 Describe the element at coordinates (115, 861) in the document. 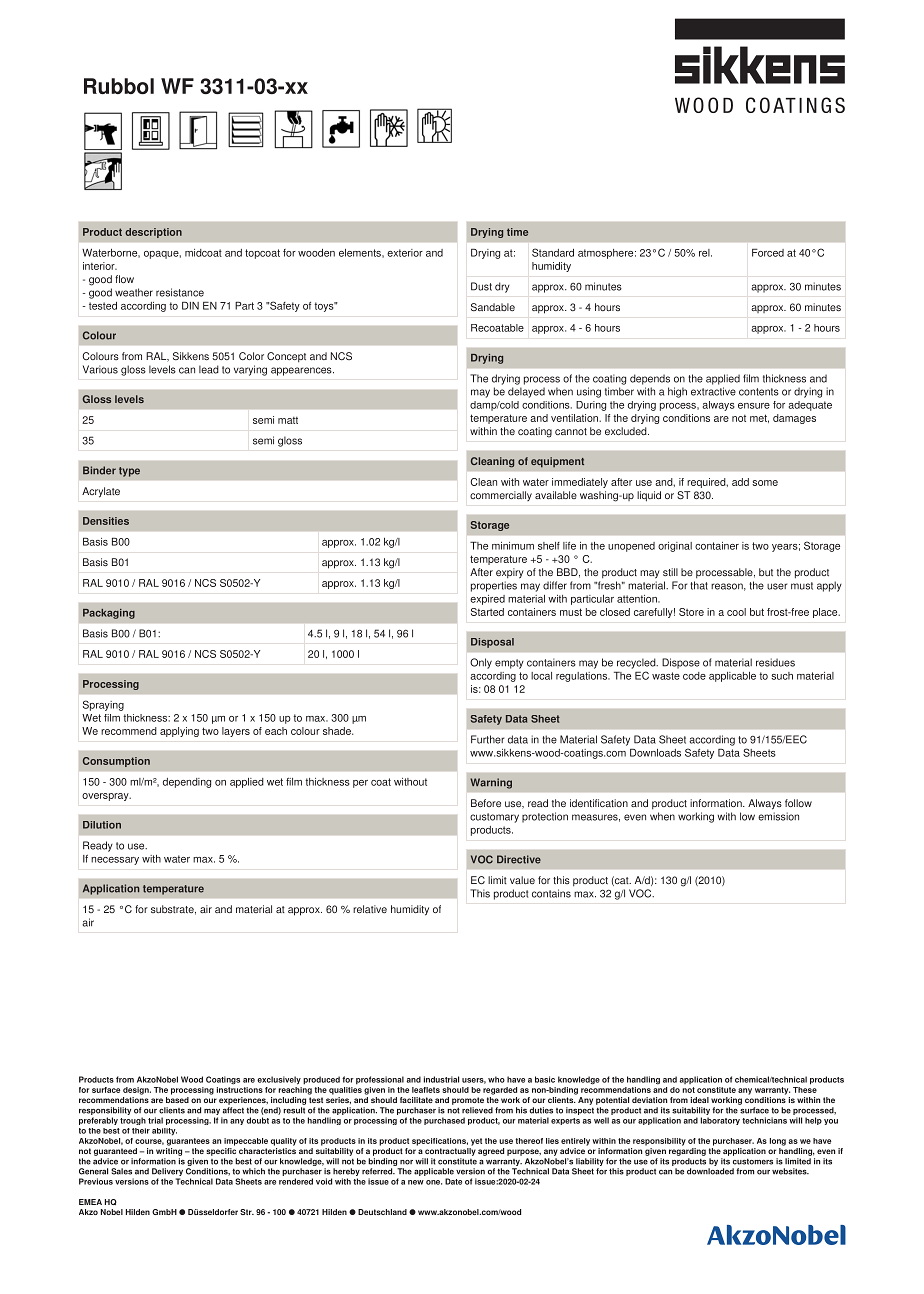

I see `necessary` at that location.
